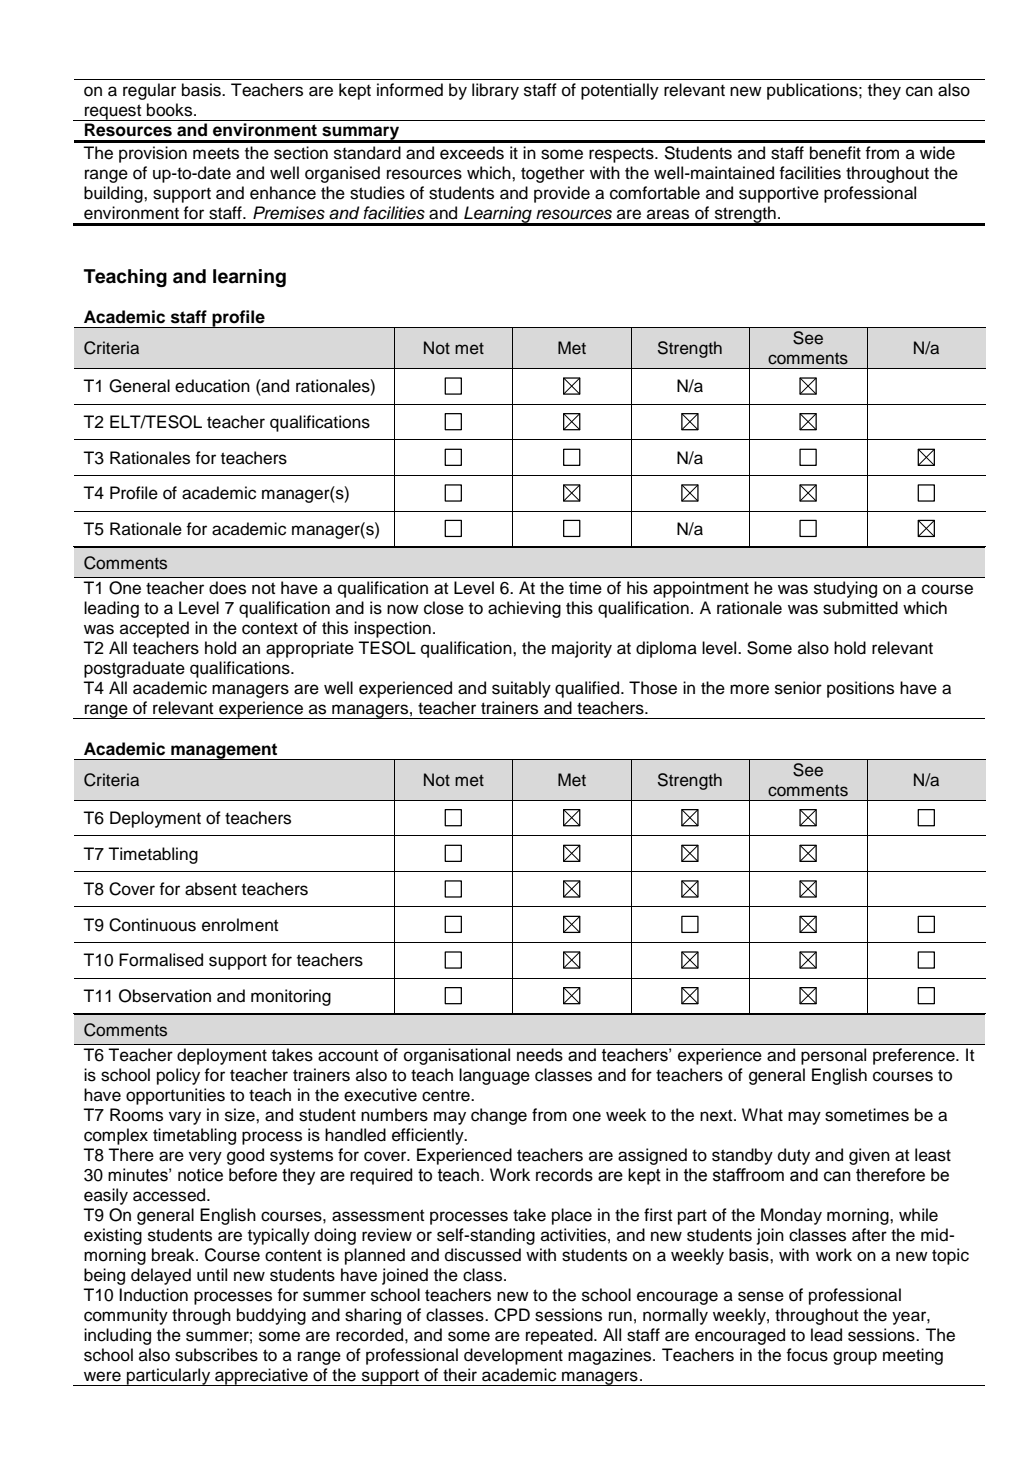 This screenshot has height=1462, width=1034. Describe the element at coordinates (495, 91) in the screenshot. I see `library` at that location.
